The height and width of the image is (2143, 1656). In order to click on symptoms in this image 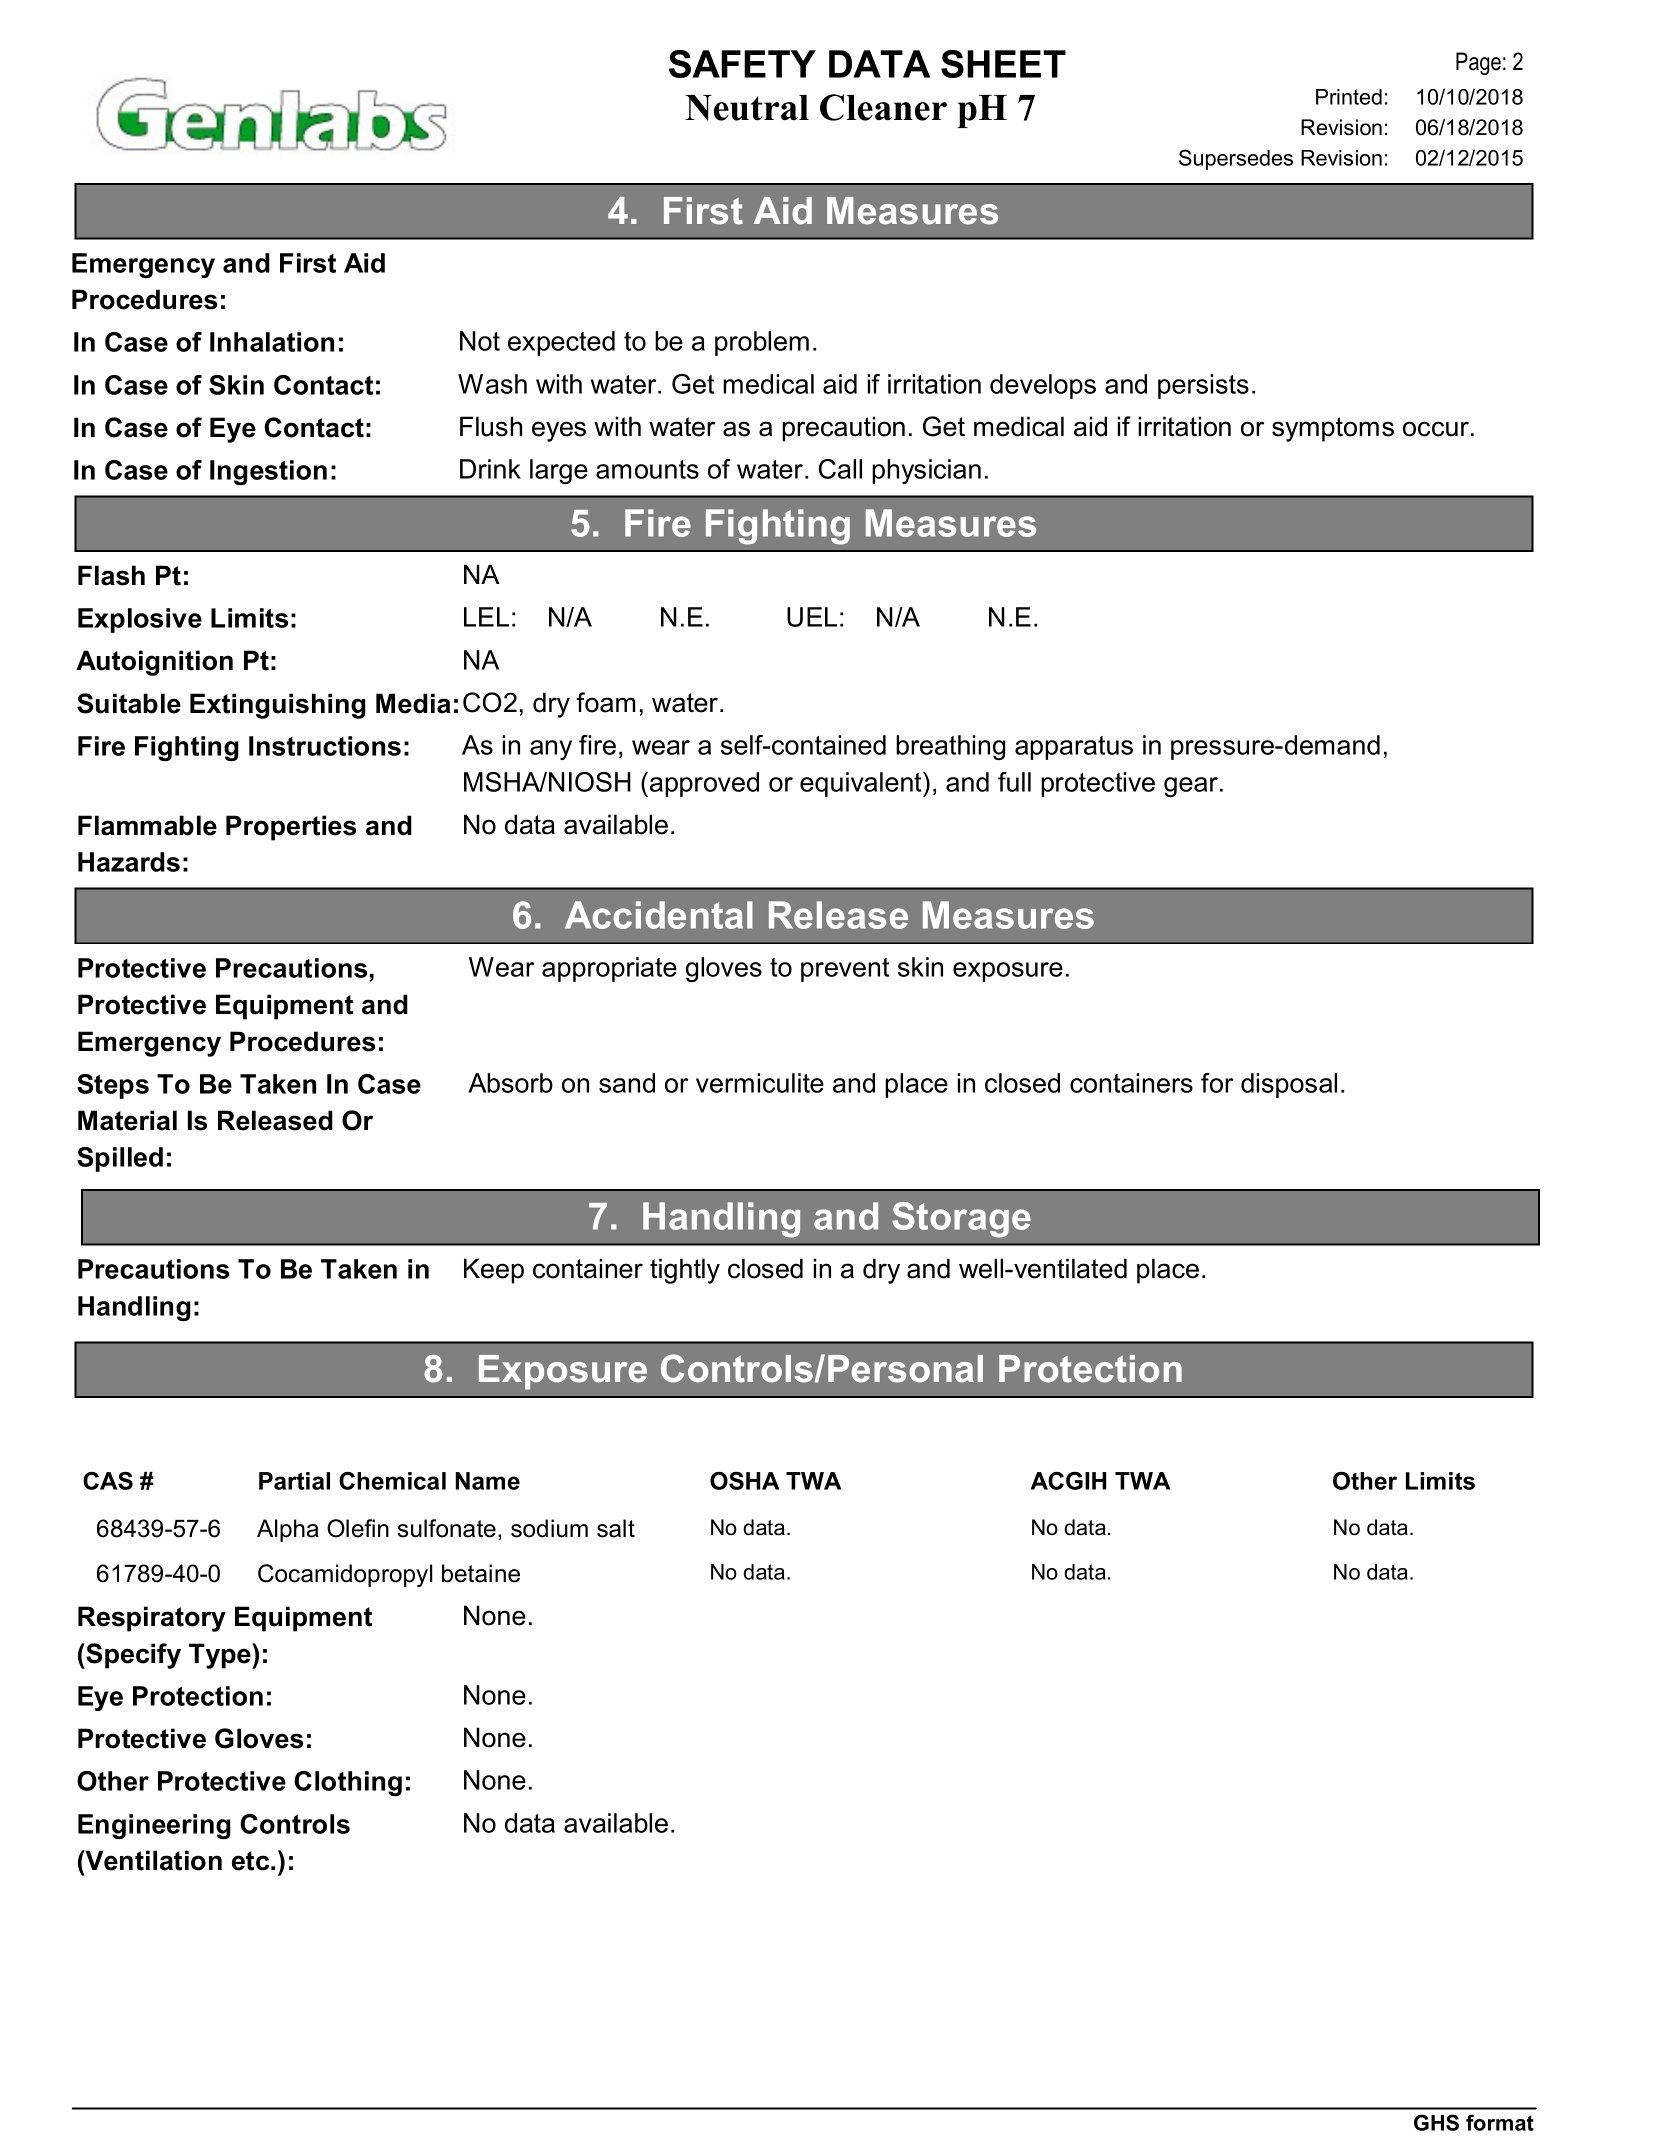, I will do `click(1333, 429)`.
